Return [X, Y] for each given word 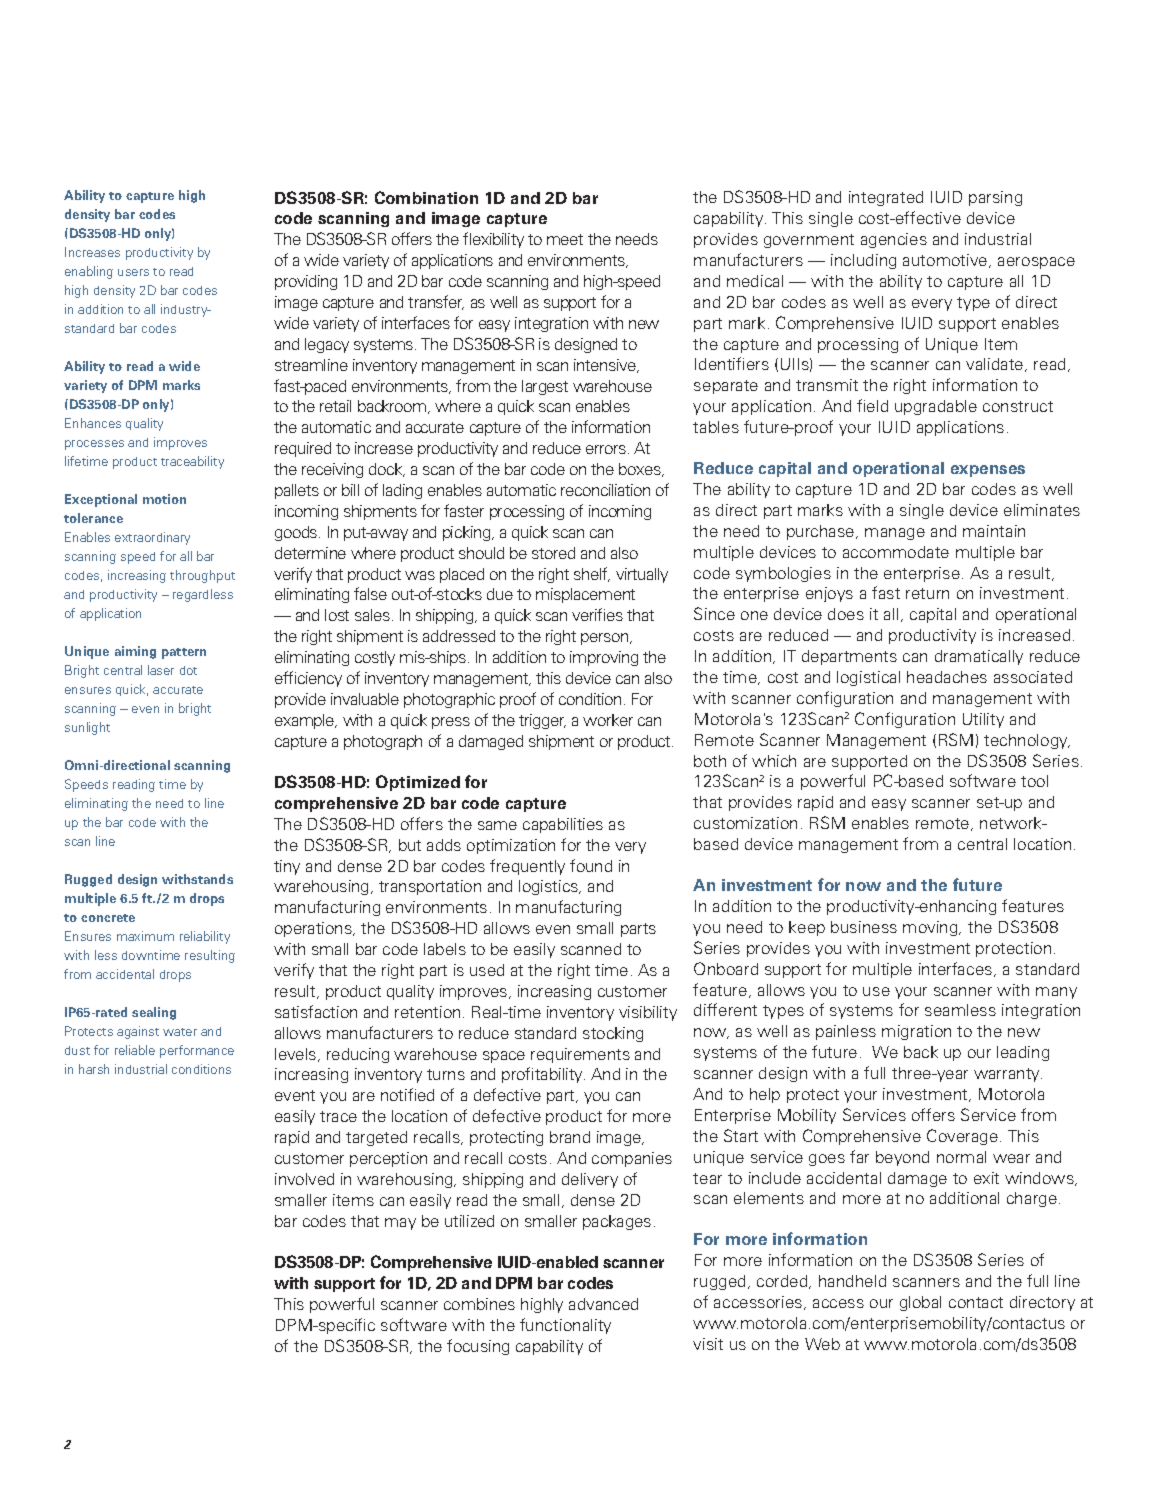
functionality [565, 1326]
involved [304, 1179]
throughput [202, 576]
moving [931, 928]
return [927, 593]
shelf [592, 574]
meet [565, 239]
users [133, 272]
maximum [145, 936]
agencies [894, 240]
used [487, 970]
